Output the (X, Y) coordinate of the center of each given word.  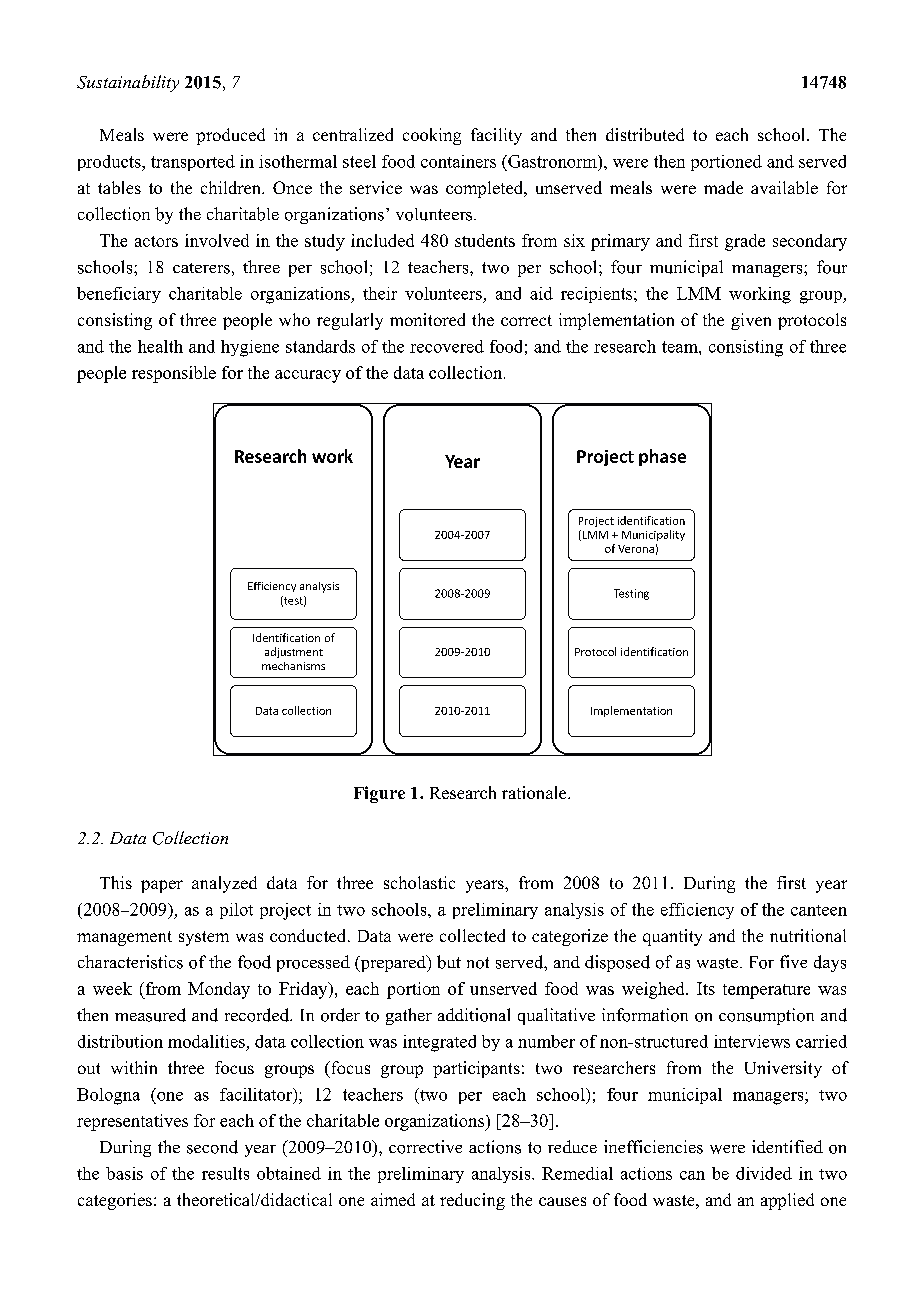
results (225, 1173)
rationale (535, 792)
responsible (174, 374)
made (723, 187)
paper (162, 886)
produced (230, 136)
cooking (432, 136)
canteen (819, 910)
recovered (447, 346)
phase (662, 457)
